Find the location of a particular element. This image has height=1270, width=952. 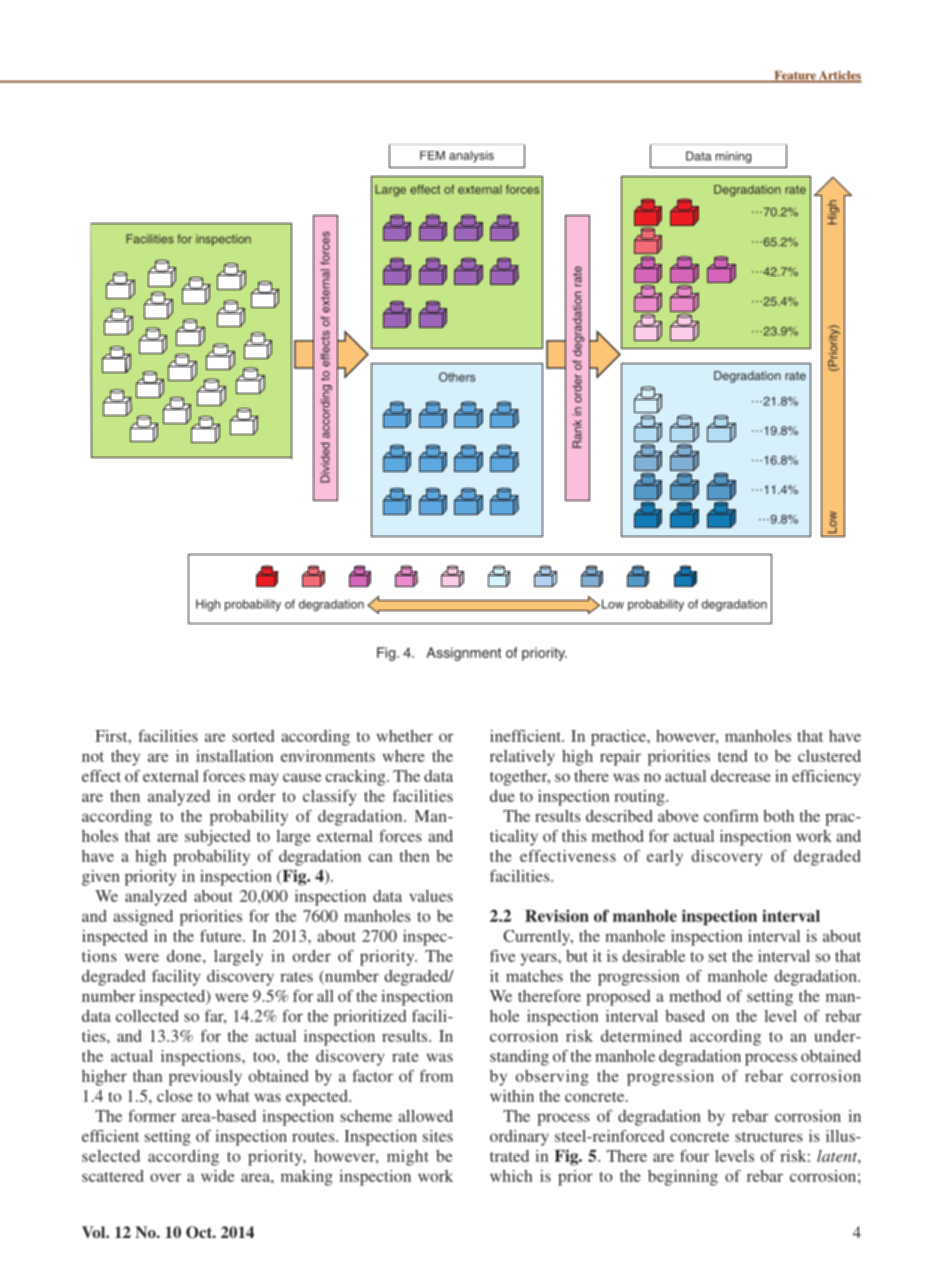

mining is located at coordinates (733, 157).
